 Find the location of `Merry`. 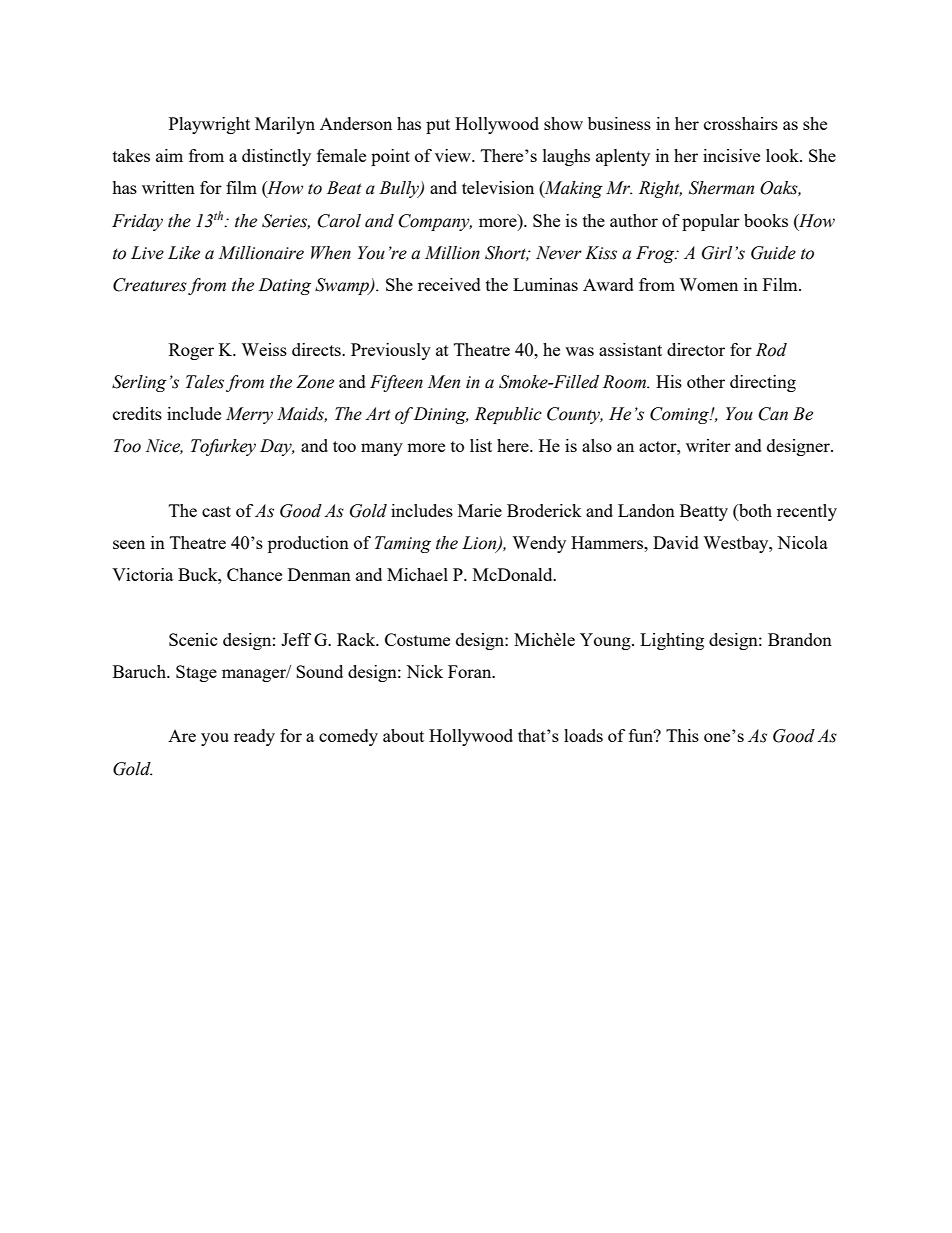

Merry is located at coordinates (249, 415).
